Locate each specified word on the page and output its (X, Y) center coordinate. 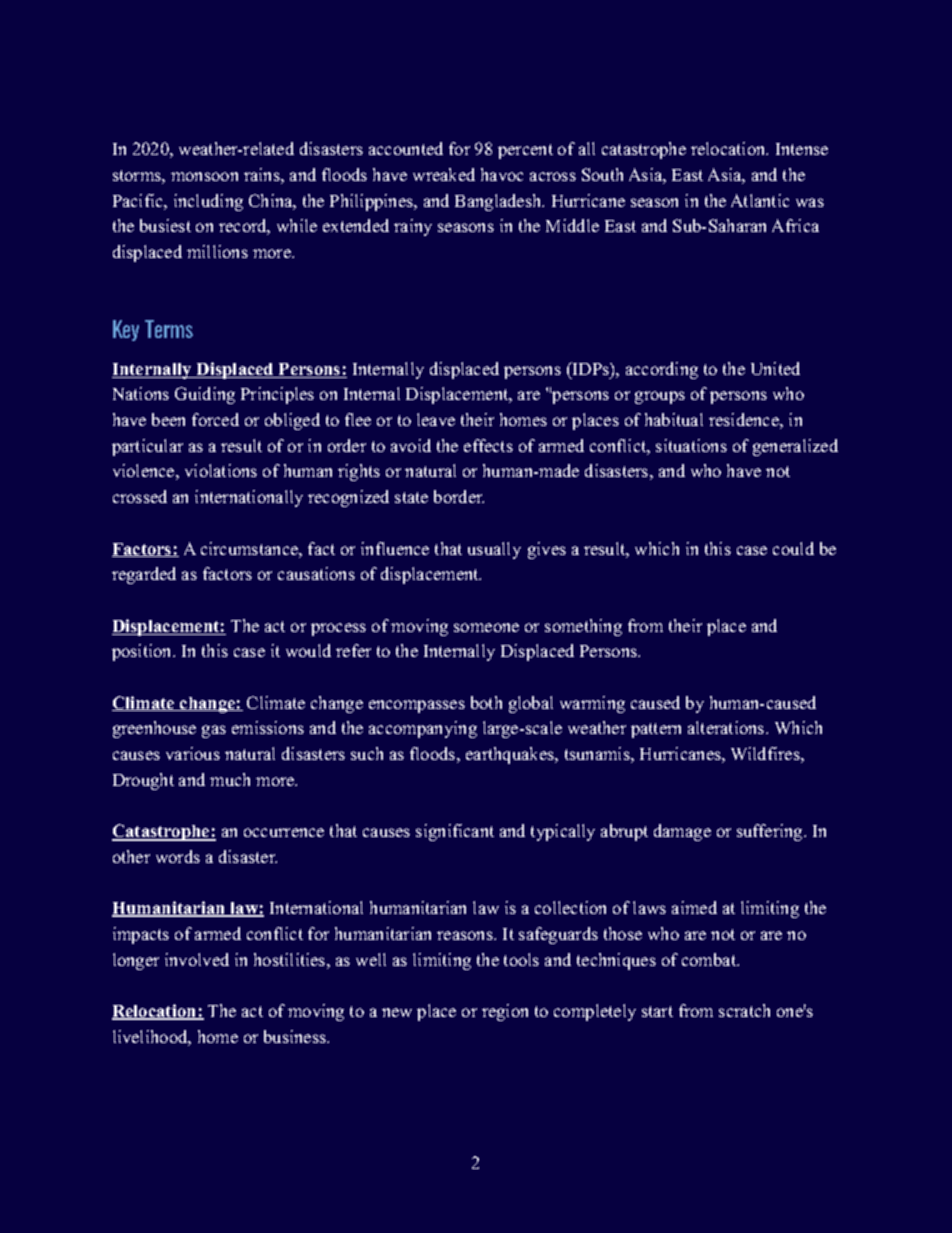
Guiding (205, 395)
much (230, 779)
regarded (144, 575)
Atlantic (760, 200)
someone (486, 627)
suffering (771, 832)
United (775, 368)
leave (436, 419)
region (505, 1012)
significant (455, 832)
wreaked (444, 174)
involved (197, 959)
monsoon (204, 176)
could (793, 548)
